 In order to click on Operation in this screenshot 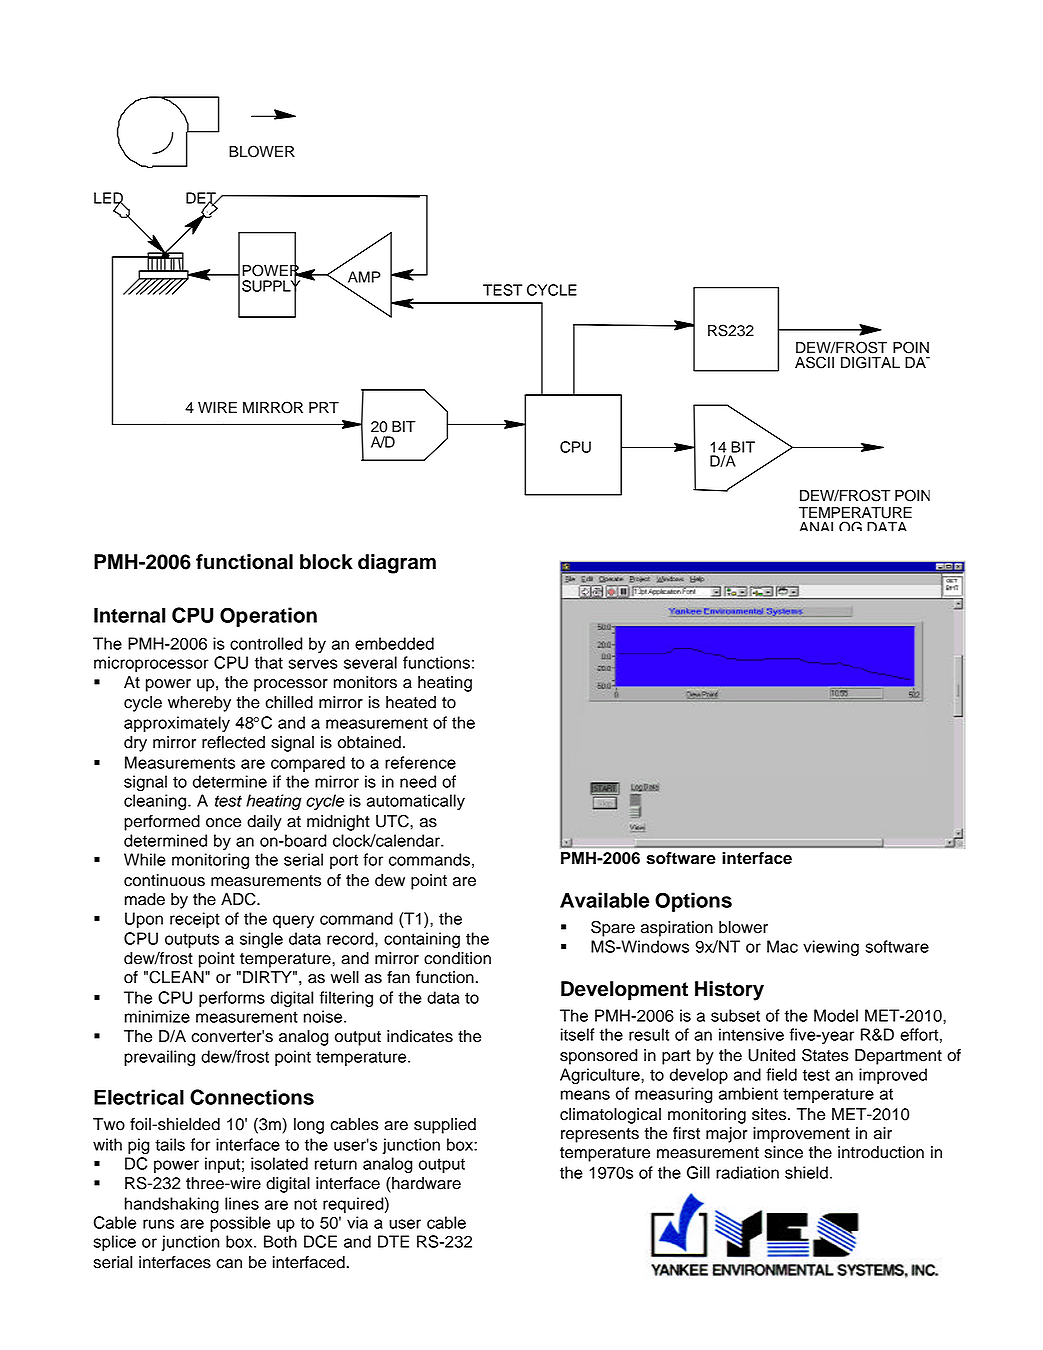, I will do `click(268, 617)`.
